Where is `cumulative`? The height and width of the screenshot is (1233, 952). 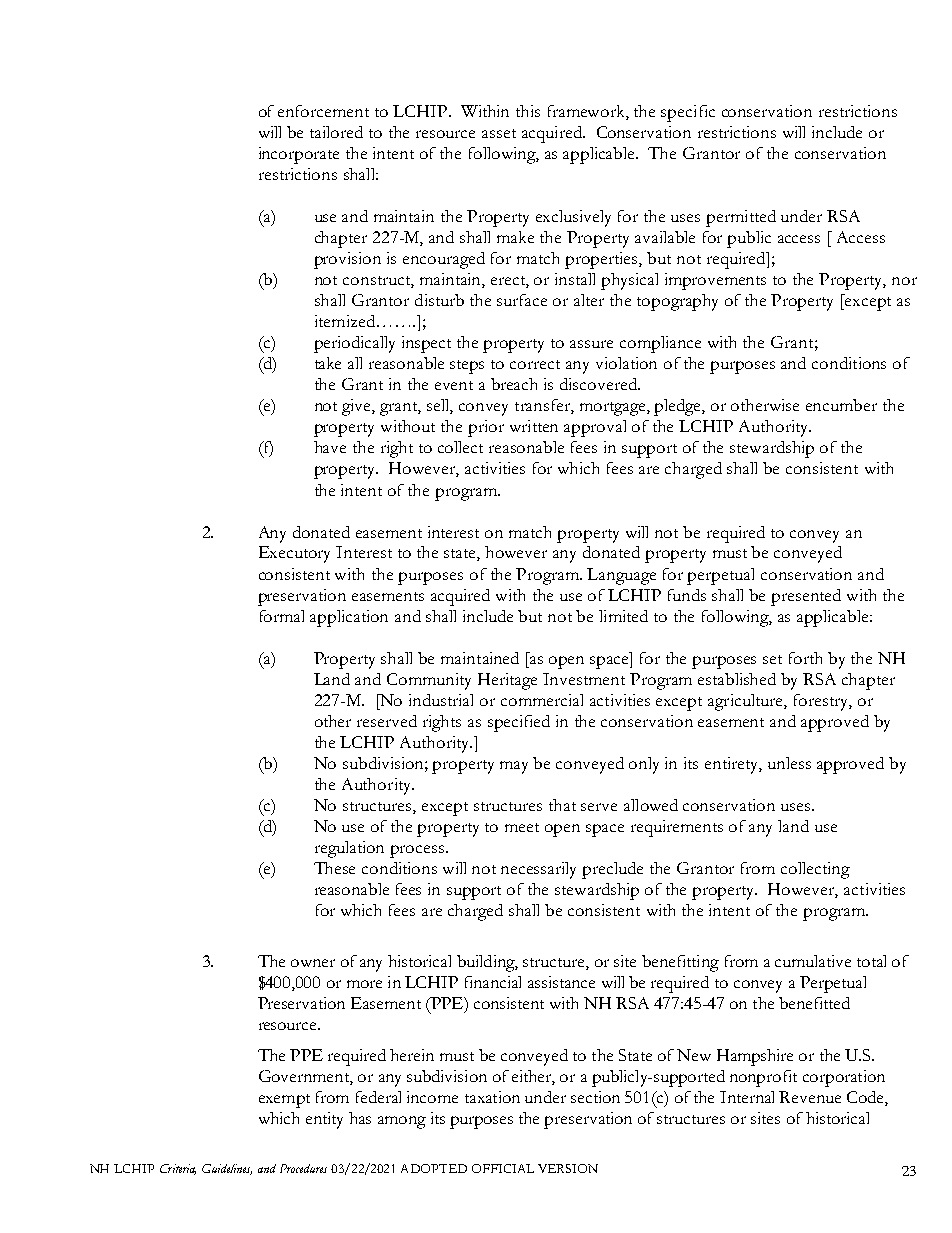 cumulative is located at coordinates (813, 961).
